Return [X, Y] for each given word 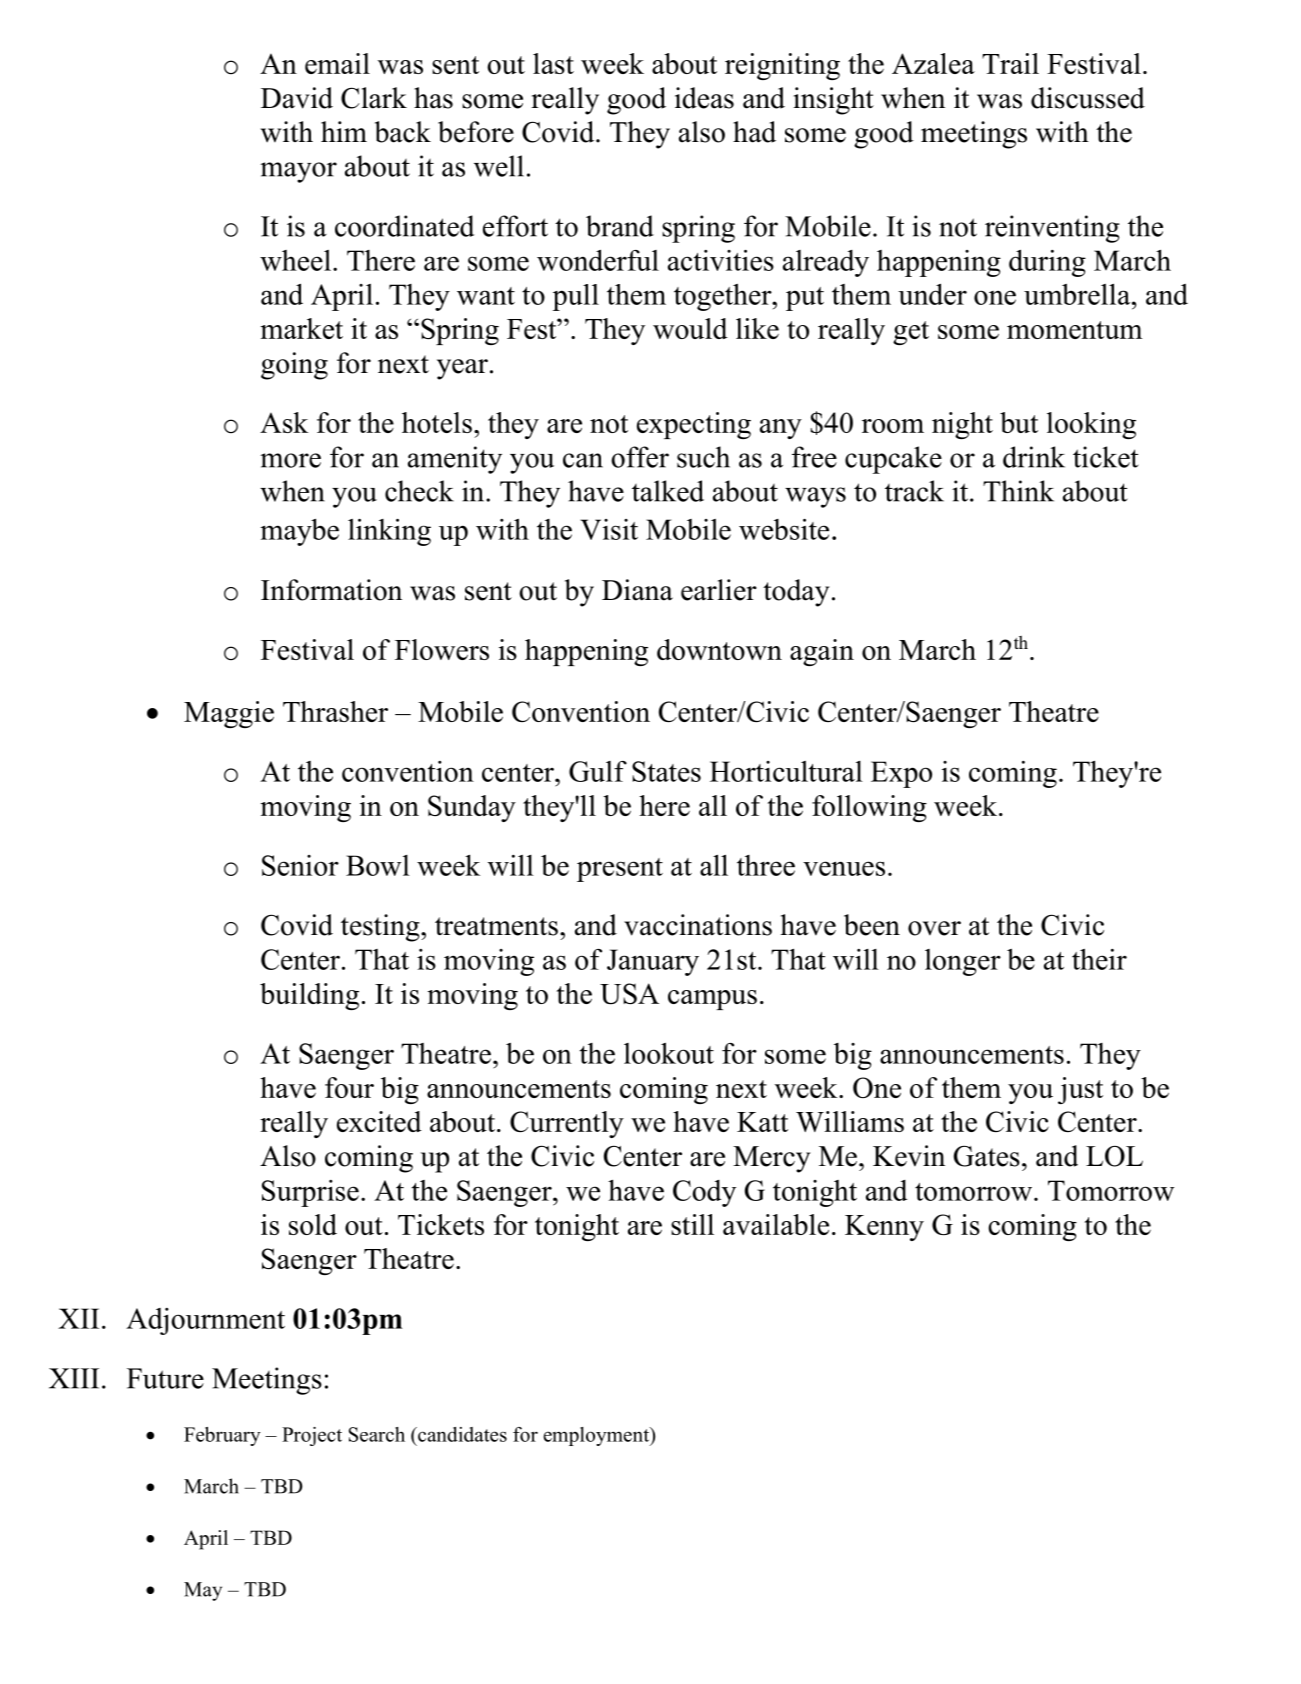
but [1019, 422]
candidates [461, 1434]
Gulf [598, 771]
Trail [1010, 63]
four [349, 1087]
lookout [669, 1053]
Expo [901, 774]
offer [640, 457]
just [1080, 1090]
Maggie [229, 714]
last [553, 63]
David [297, 98]
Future [165, 1378]
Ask [284, 422]
